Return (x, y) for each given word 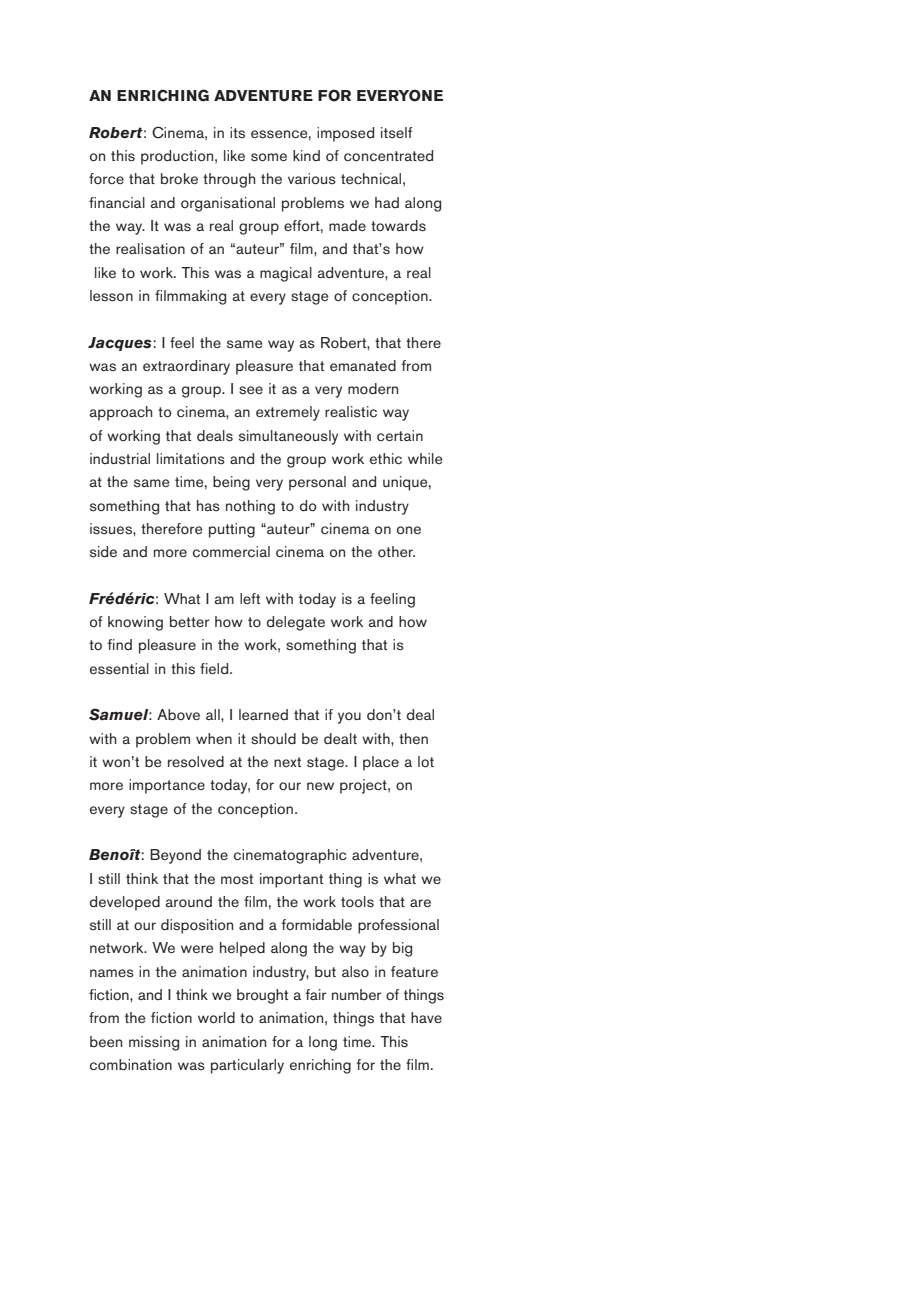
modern (373, 388)
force (106, 178)
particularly (247, 1066)
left (250, 598)
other (396, 551)
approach (121, 413)
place (381, 763)
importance (167, 786)
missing (154, 1043)
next (287, 762)
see (251, 390)
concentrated (388, 155)
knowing (135, 623)
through (229, 180)
